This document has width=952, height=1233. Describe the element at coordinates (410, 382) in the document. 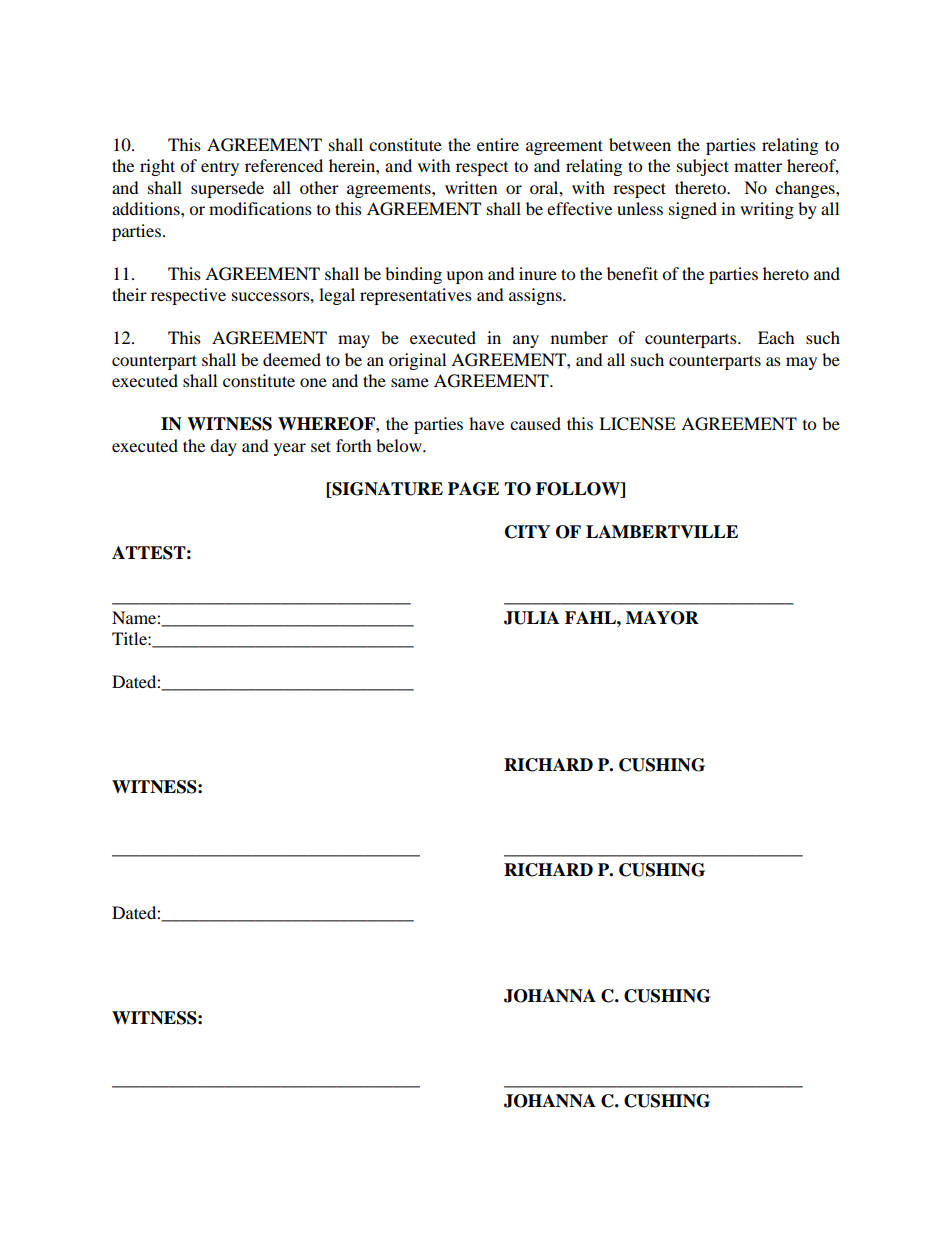

I see `same` at that location.
